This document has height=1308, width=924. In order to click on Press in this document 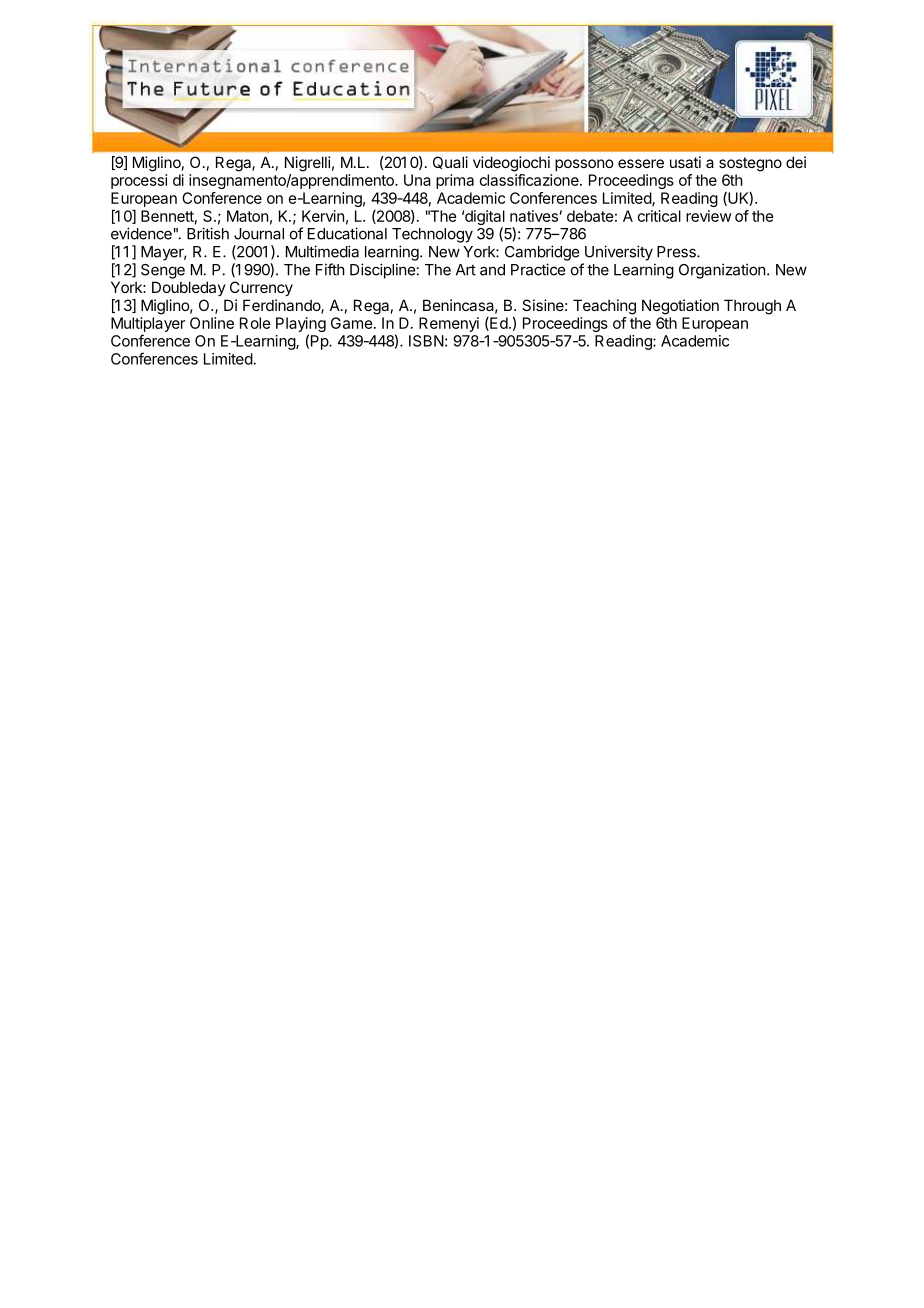, I will do `click(677, 252)`.
